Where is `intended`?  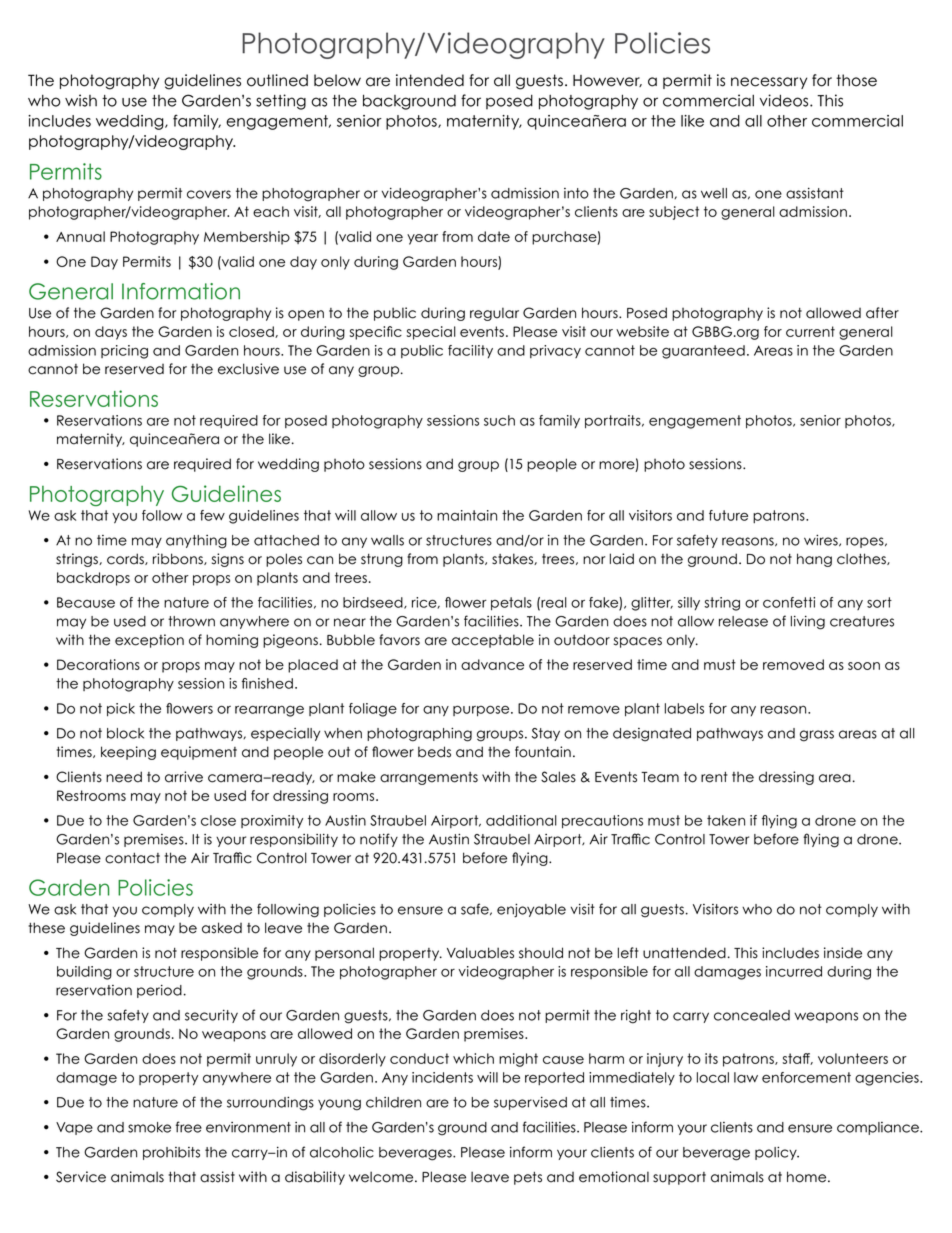 intended is located at coordinates (430, 80).
